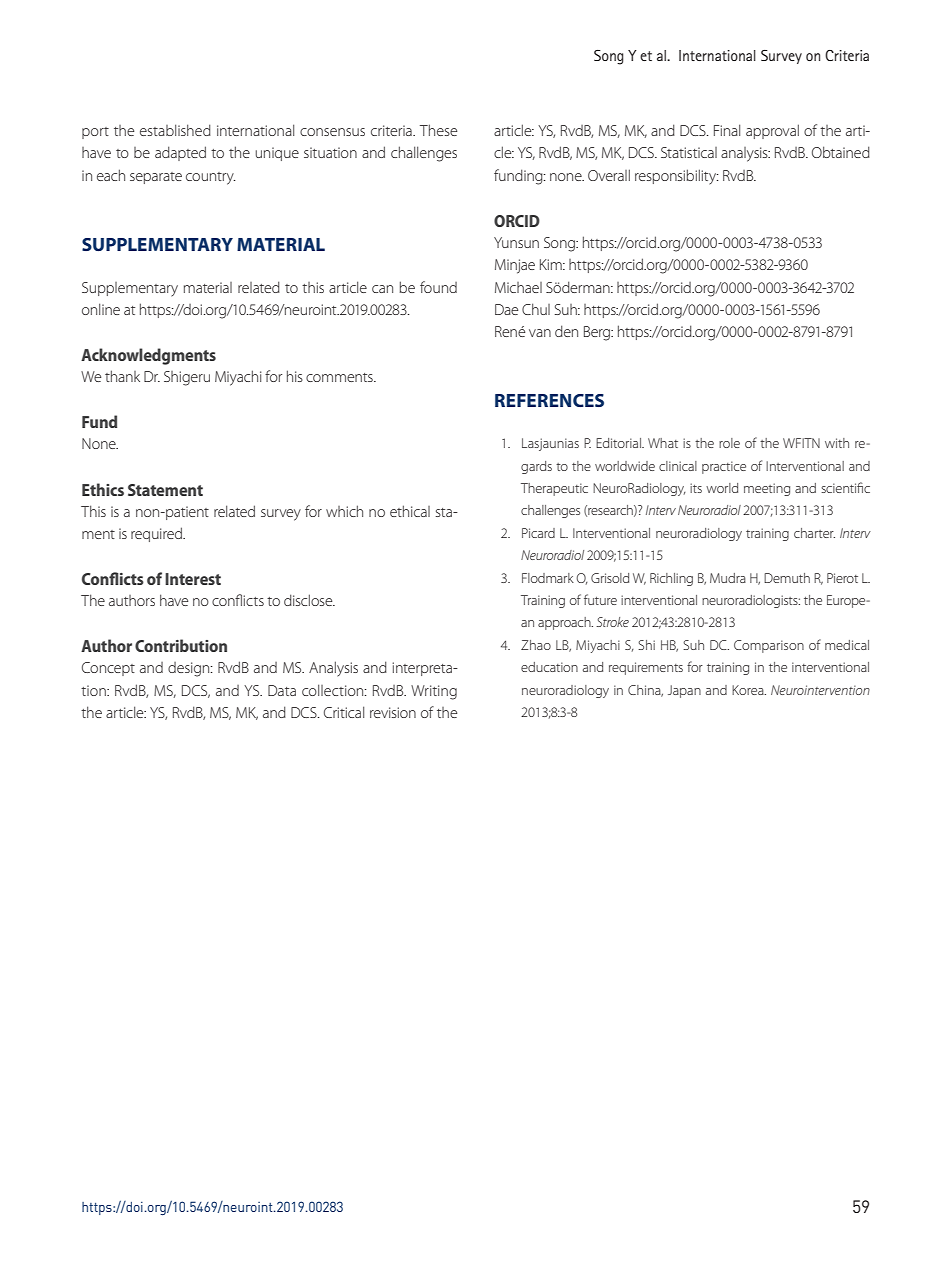 This page has width=952, height=1270. What do you see at coordinates (552, 264) in the page?
I see `Kim` at bounding box center [552, 264].
